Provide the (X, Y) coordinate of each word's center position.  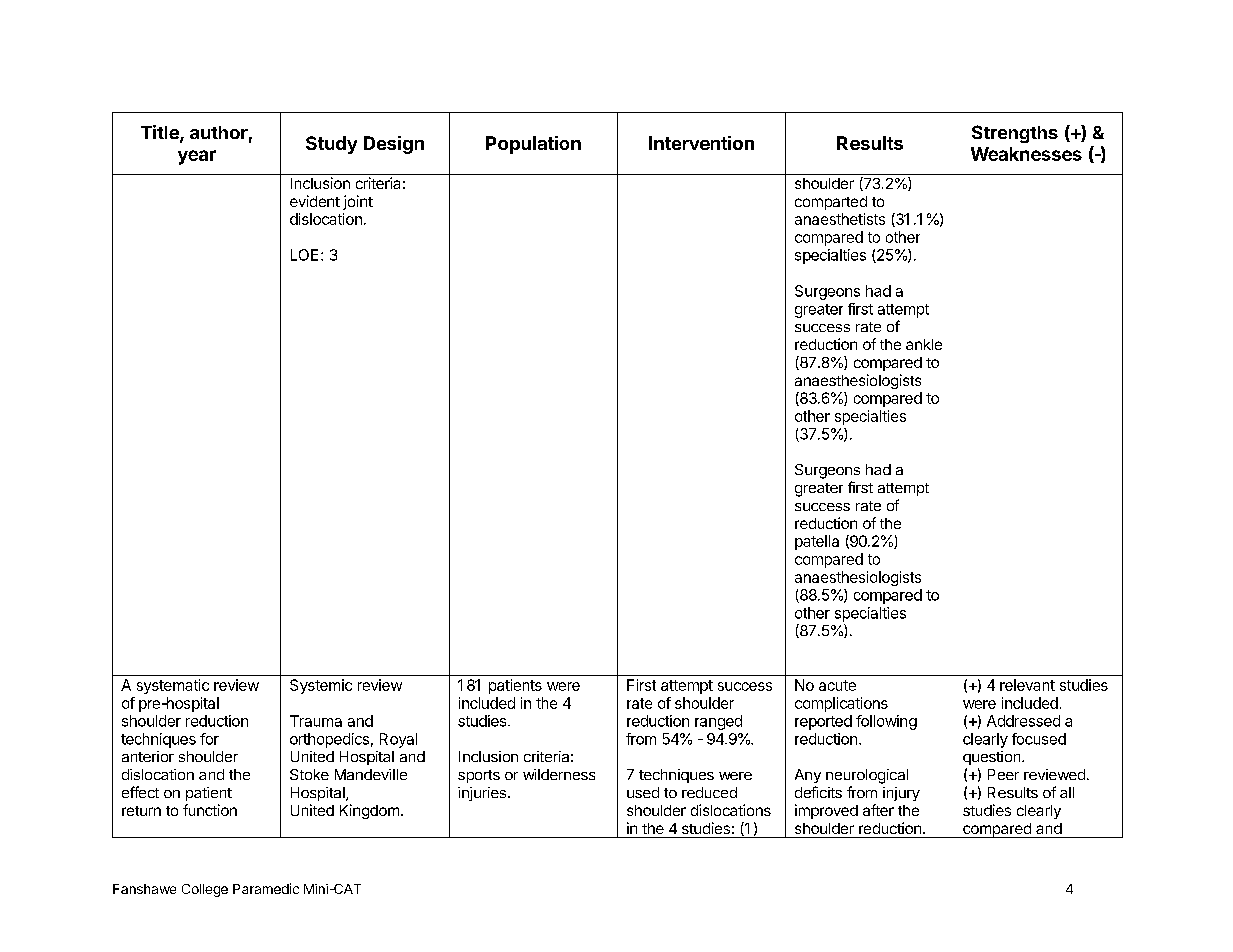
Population (533, 145)
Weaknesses (1026, 154)
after (878, 810)
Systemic (321, 686)
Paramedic (266, 888)
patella (817, 542)
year (197, 157)
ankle (924, 344)
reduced (709, 792)
